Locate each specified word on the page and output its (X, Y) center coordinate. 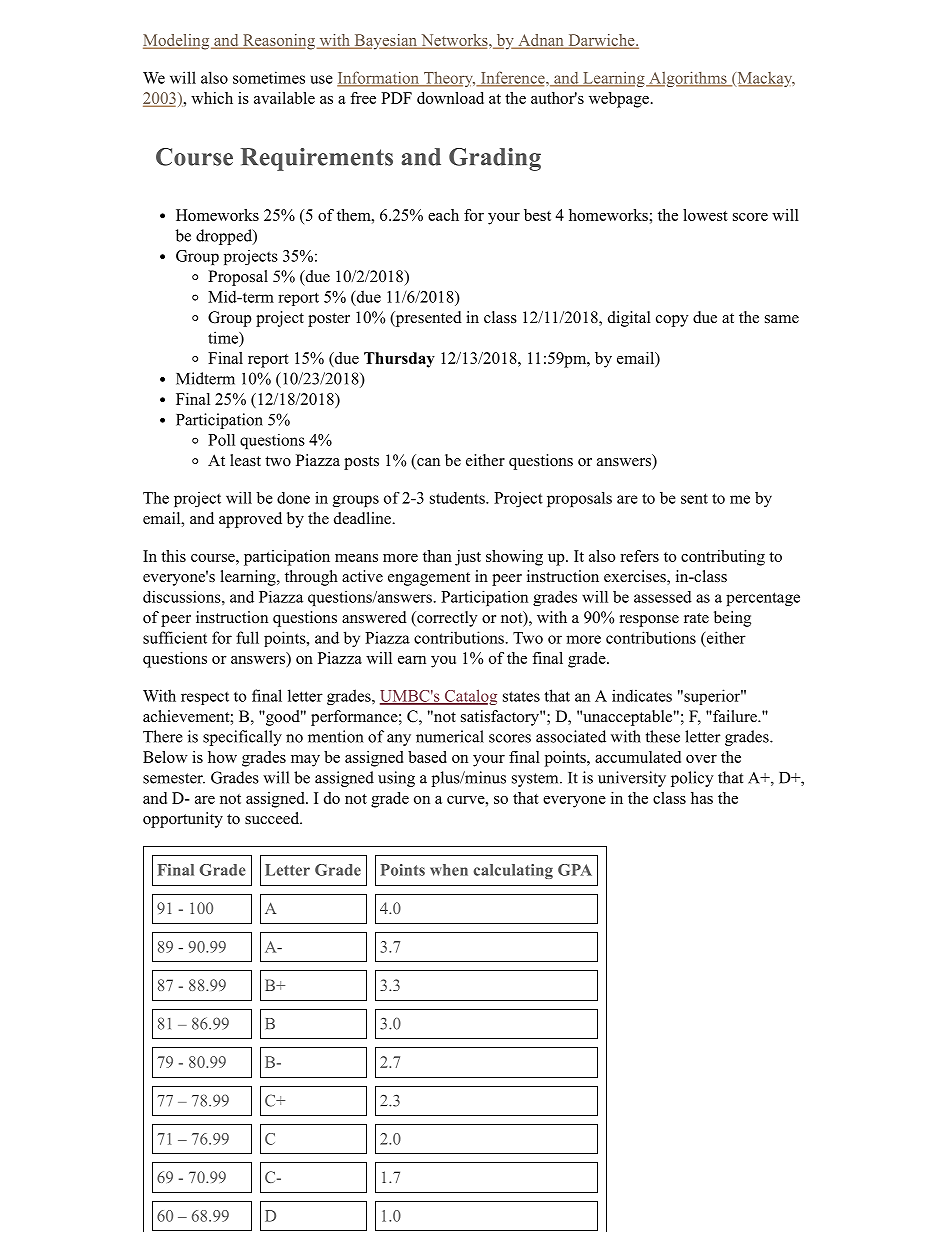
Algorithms (688, 79)
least (245, 460)
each (443, 215)
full (247, 637)
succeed (273, 818)
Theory (448, 79)
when (449, 870)
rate (696, 618)
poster (329, 320)
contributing (723, 558)
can (427, 463)
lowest (705, 215)
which (212, 98)
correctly (446, 619)
